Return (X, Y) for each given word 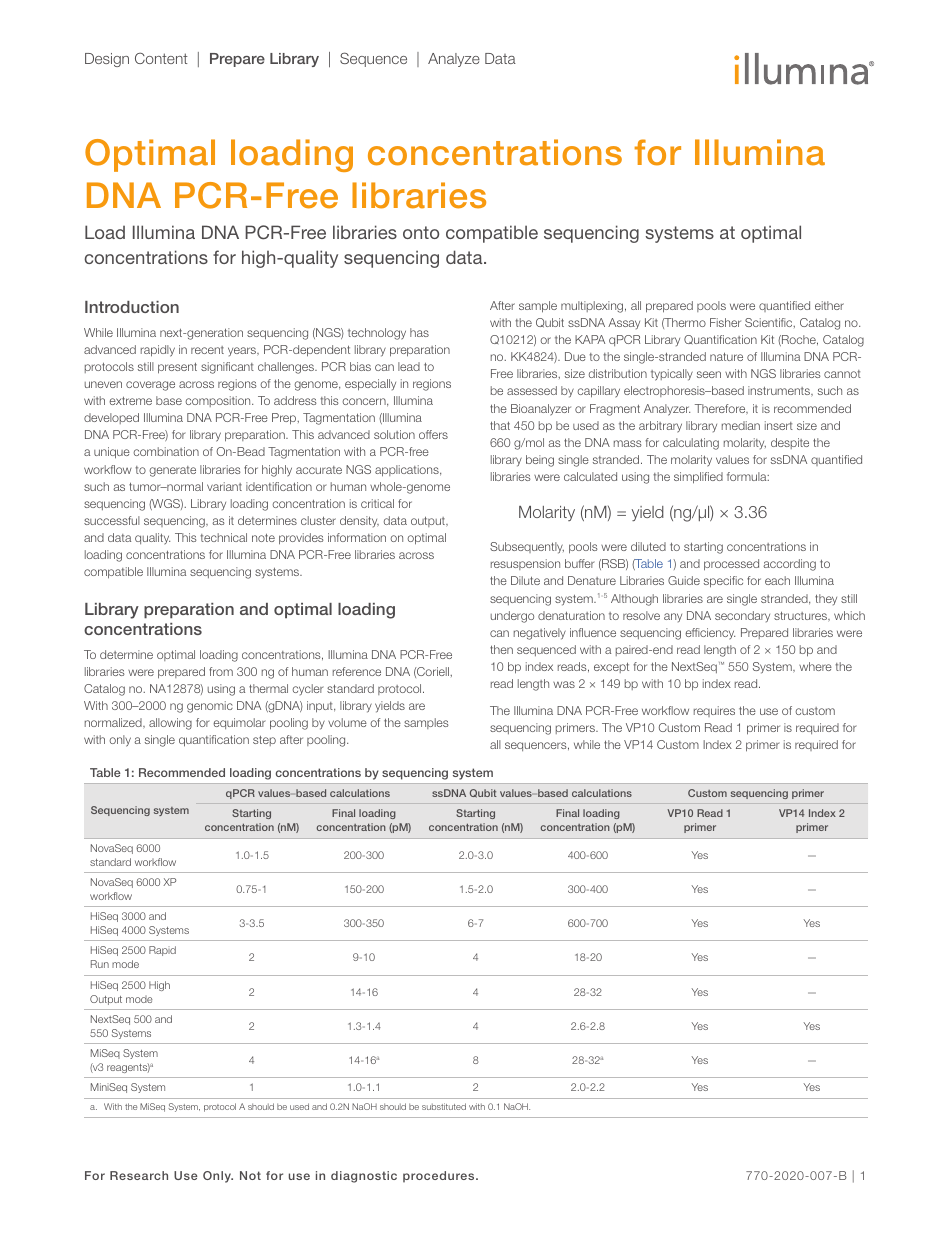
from (221, 671)
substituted (444, 1106)
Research (139, 1175)
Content (161, 58)
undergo (512, 617)
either (829, 305)
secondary (742, 616)
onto (421, 232)
